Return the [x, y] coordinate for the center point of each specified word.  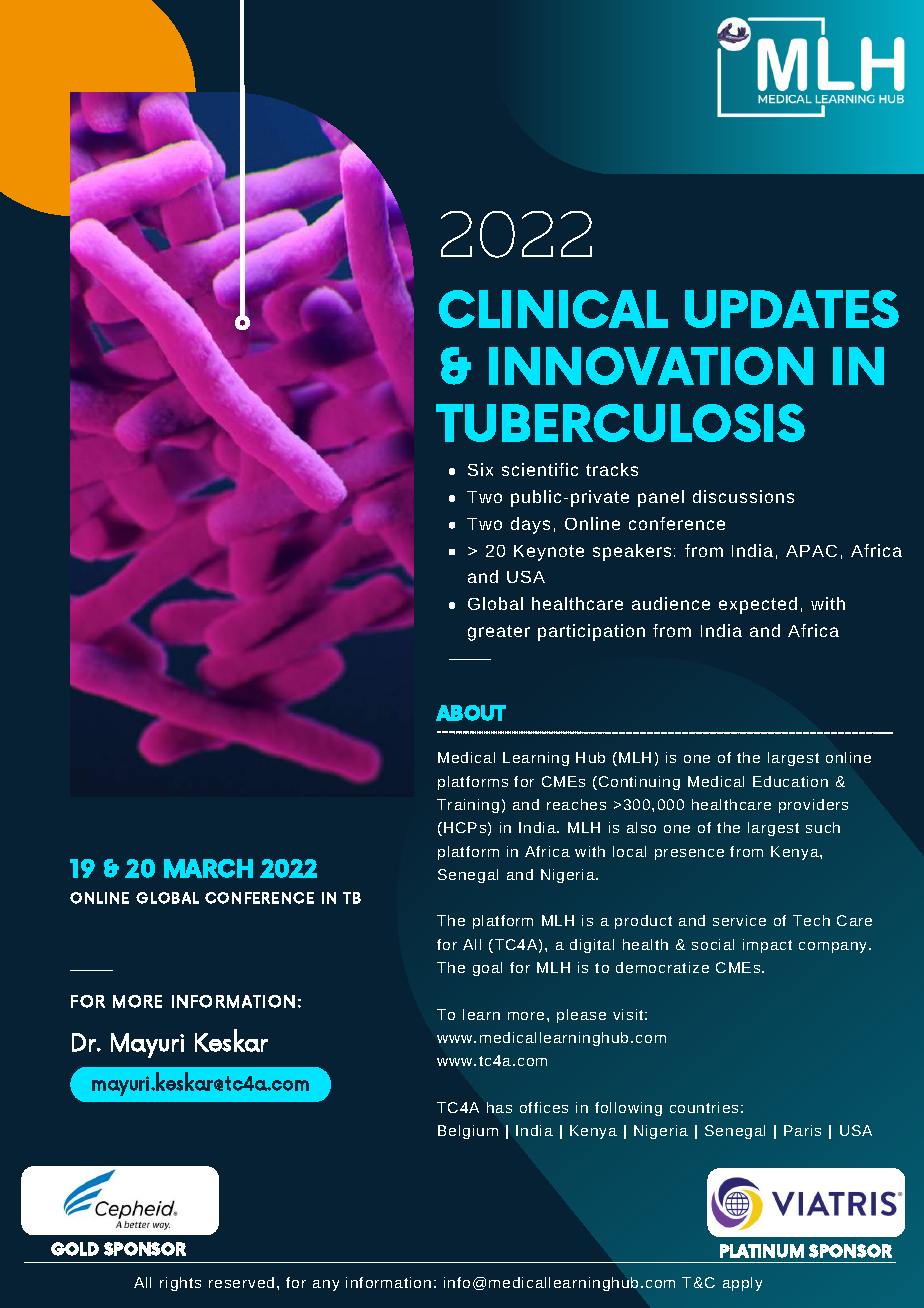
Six [480, 469]
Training [468, 806]
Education [790, 781]
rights [180, 1284]
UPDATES [792, 309]
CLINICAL [553, 309]
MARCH [208, 868]
